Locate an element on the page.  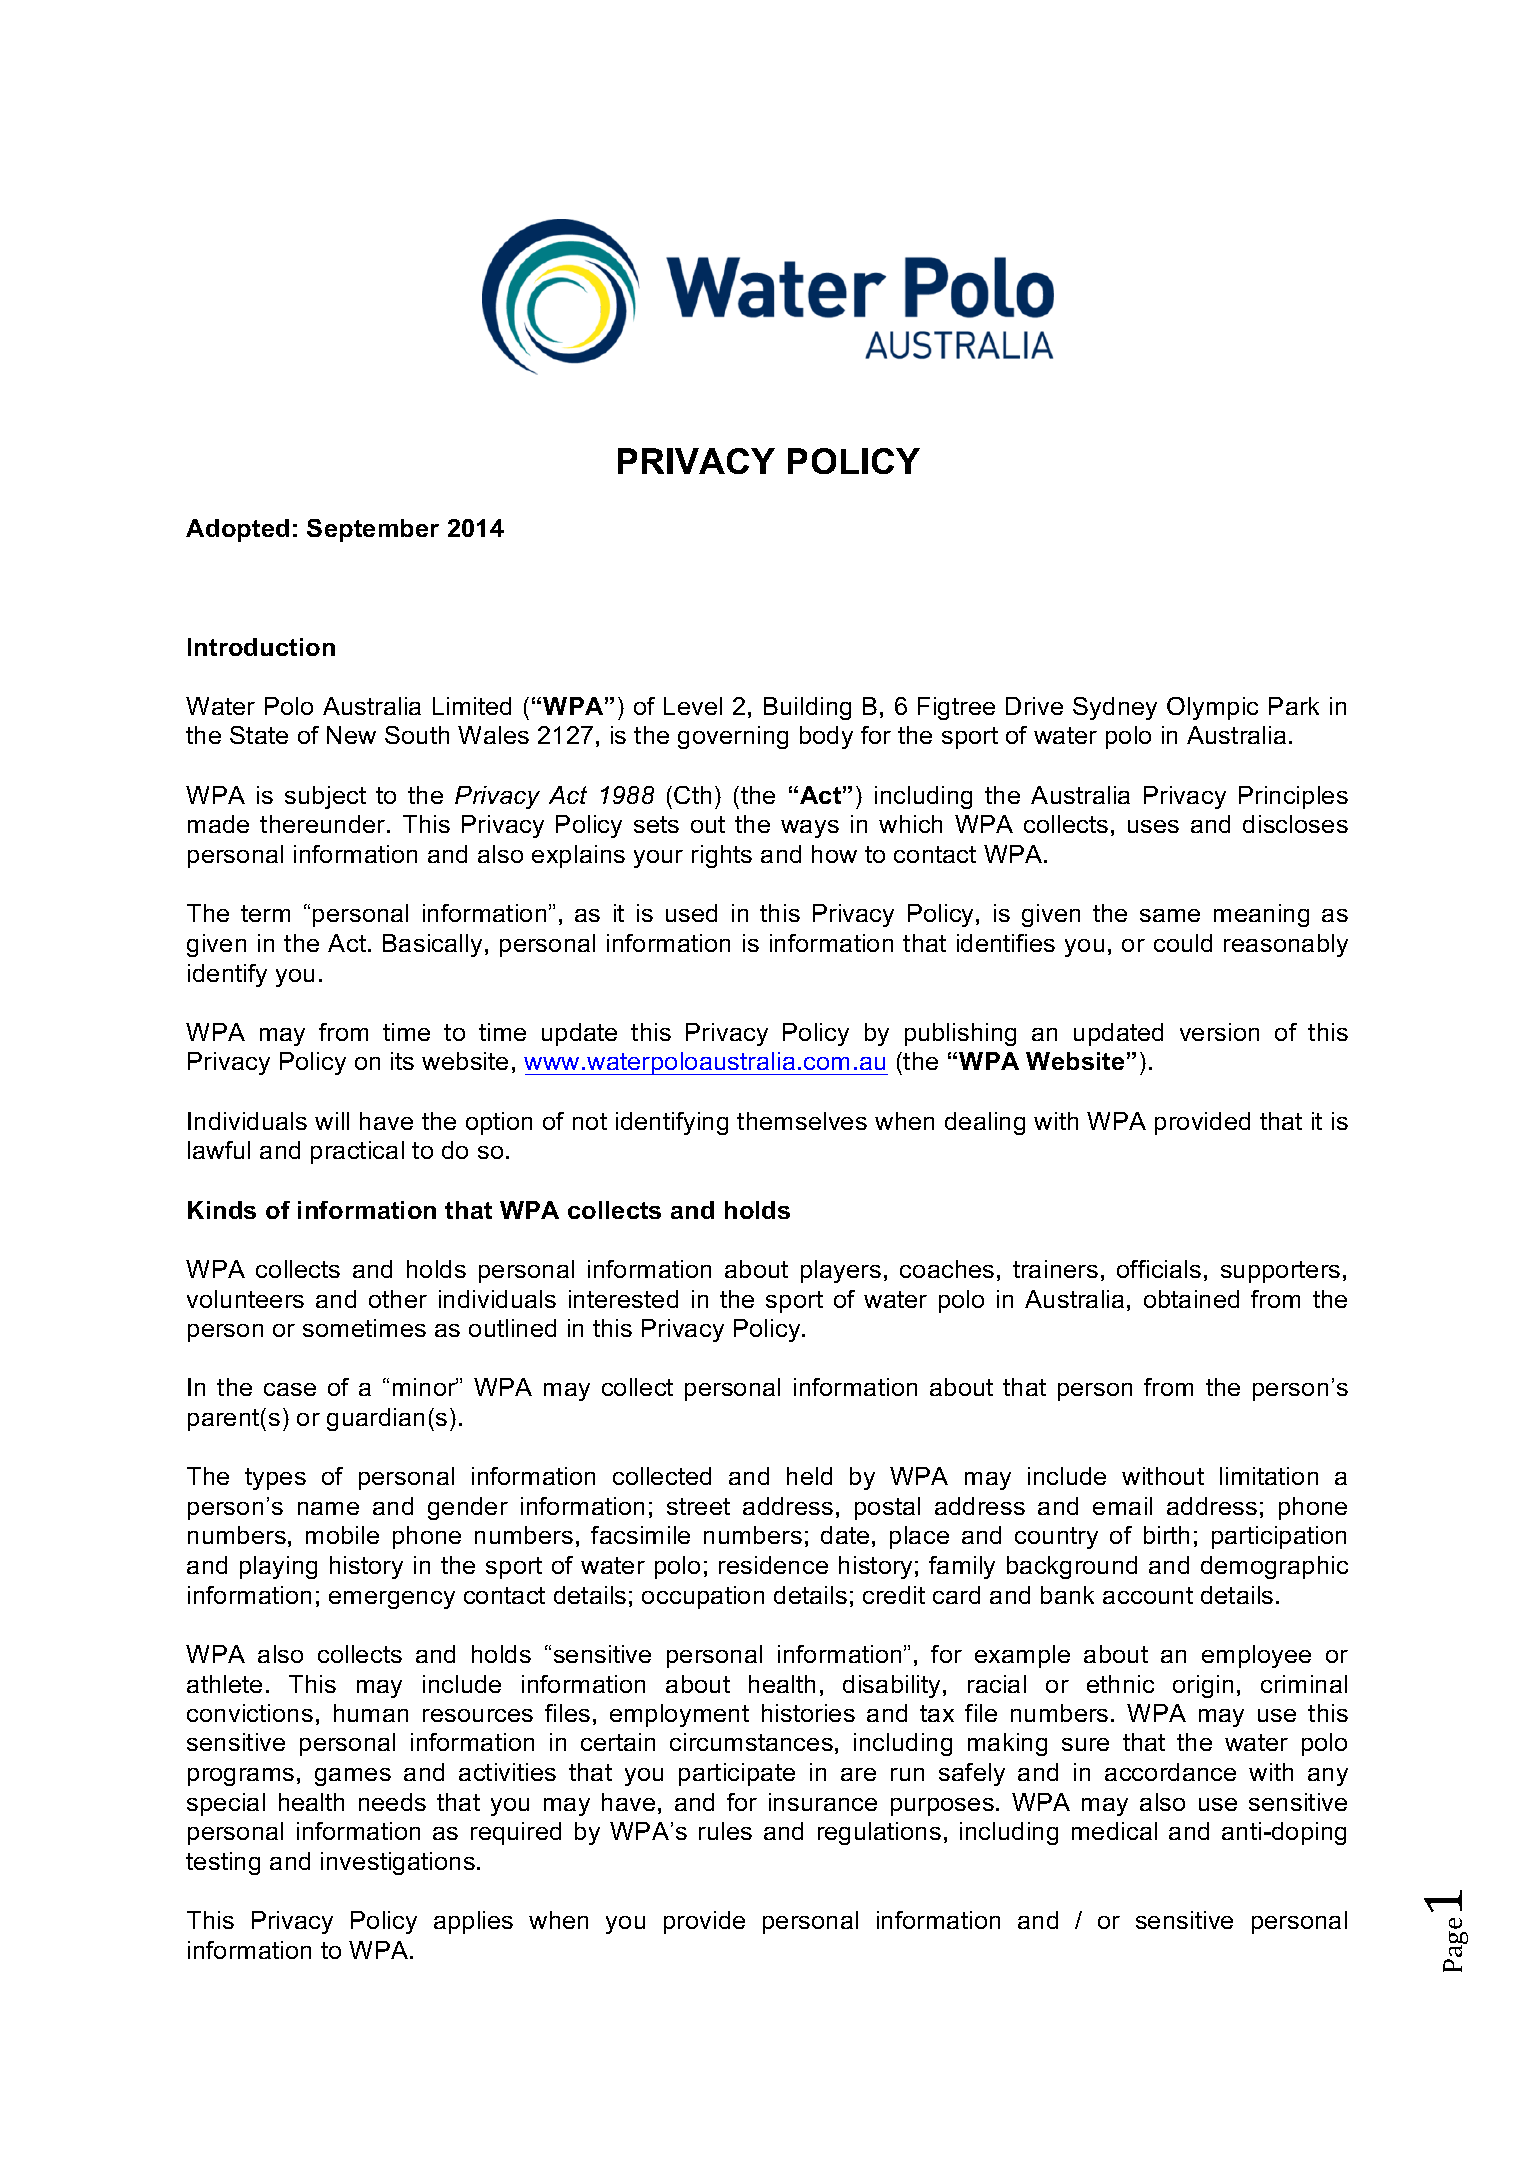
officials is located at coordinates (1159, 1269).
